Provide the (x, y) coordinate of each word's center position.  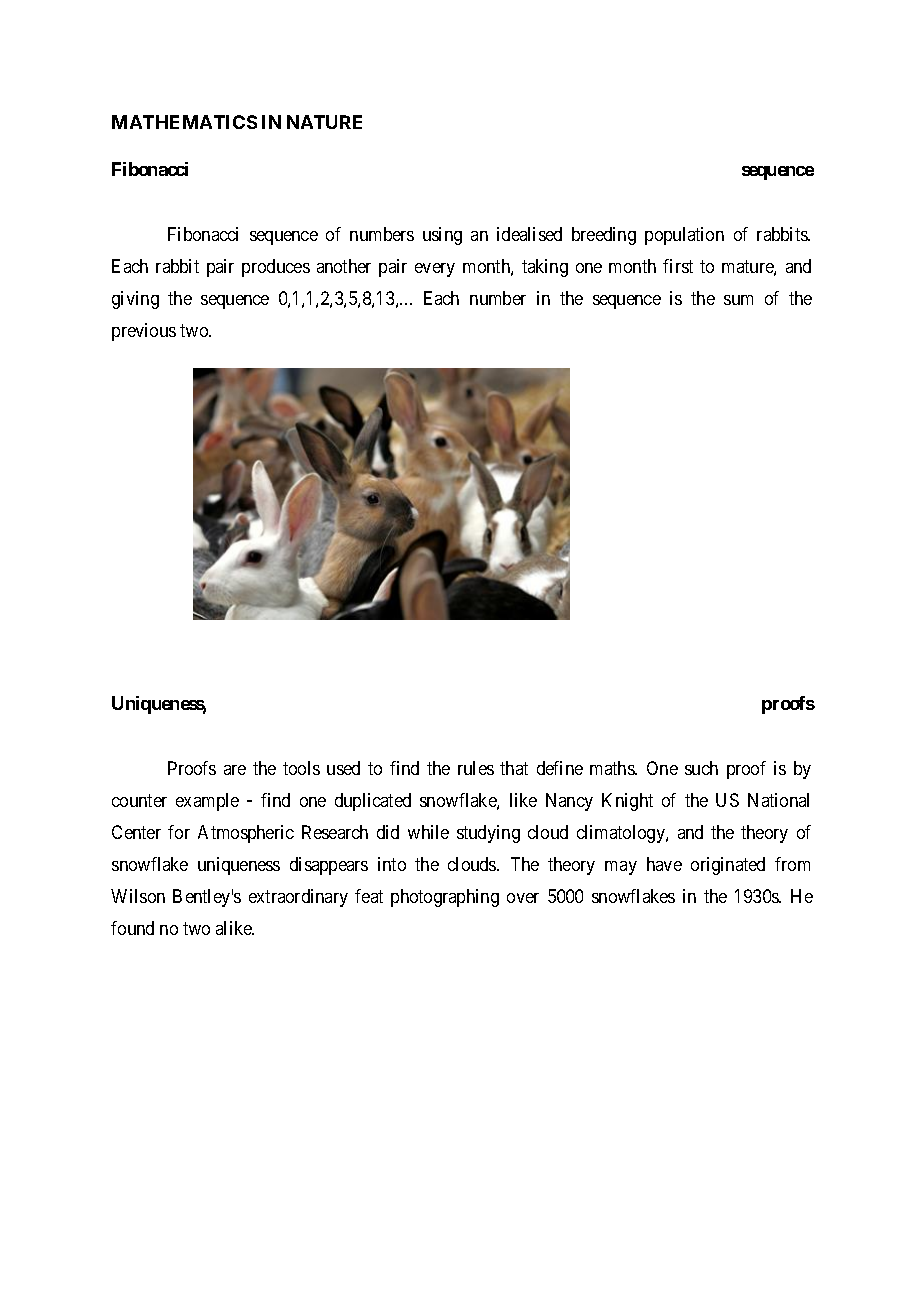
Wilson (138, 896)
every (435, 270)
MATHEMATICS (184, 122)
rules (476, 768)
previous (144, 332)
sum (738, 300)
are (235, 770)
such (701, 768)
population (684, 236)
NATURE (324, 122)
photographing (445, 898)
